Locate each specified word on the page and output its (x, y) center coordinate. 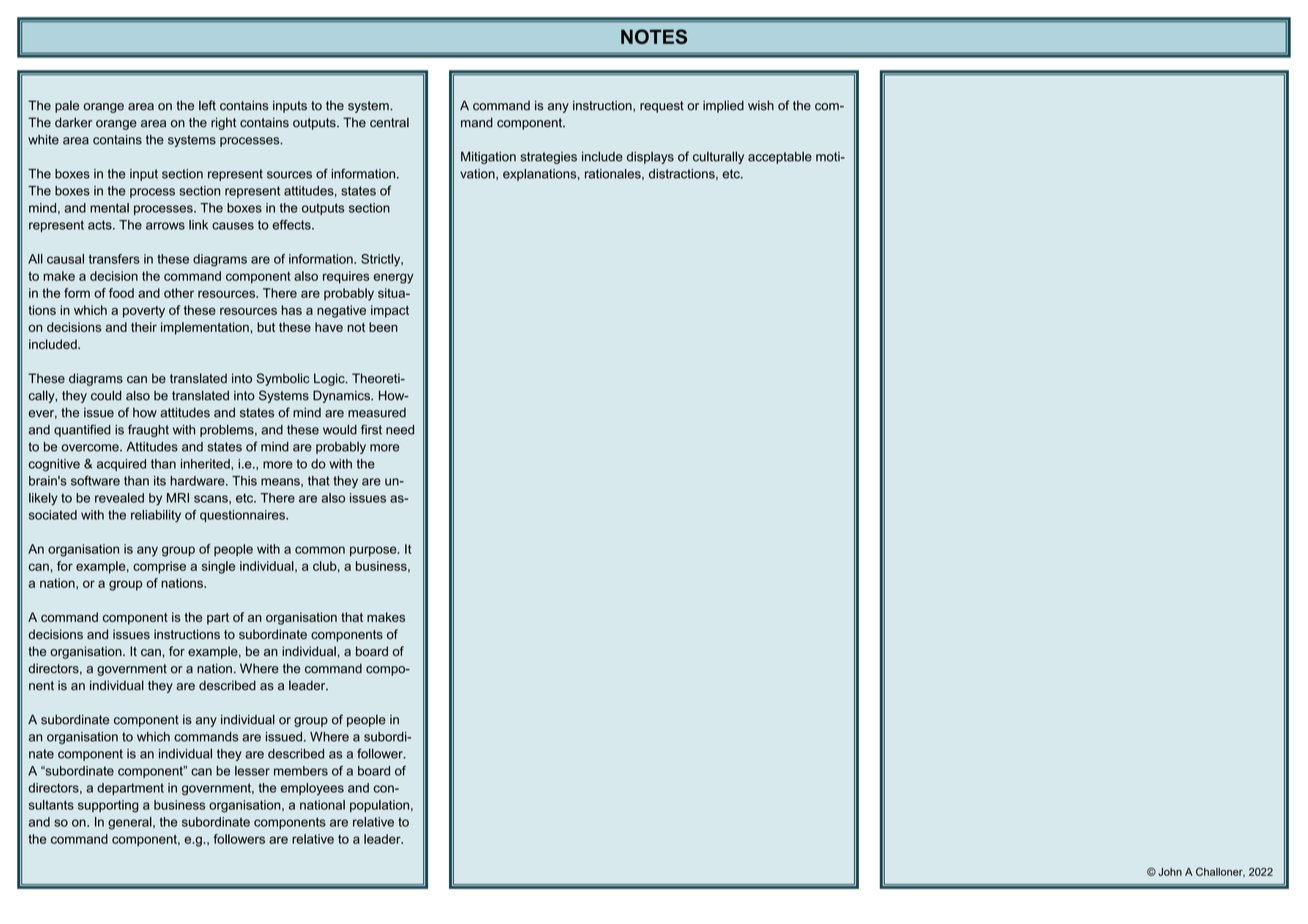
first (371, 429)
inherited (206, 464)
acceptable (780, 158)
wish (761, 105)
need (400, 430)
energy (393, 278)
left (207, 105)
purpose (374, 551)
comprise (159, 567)
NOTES (654, 36)
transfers (114, 259)
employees (312, 789)
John (1170, 872)
